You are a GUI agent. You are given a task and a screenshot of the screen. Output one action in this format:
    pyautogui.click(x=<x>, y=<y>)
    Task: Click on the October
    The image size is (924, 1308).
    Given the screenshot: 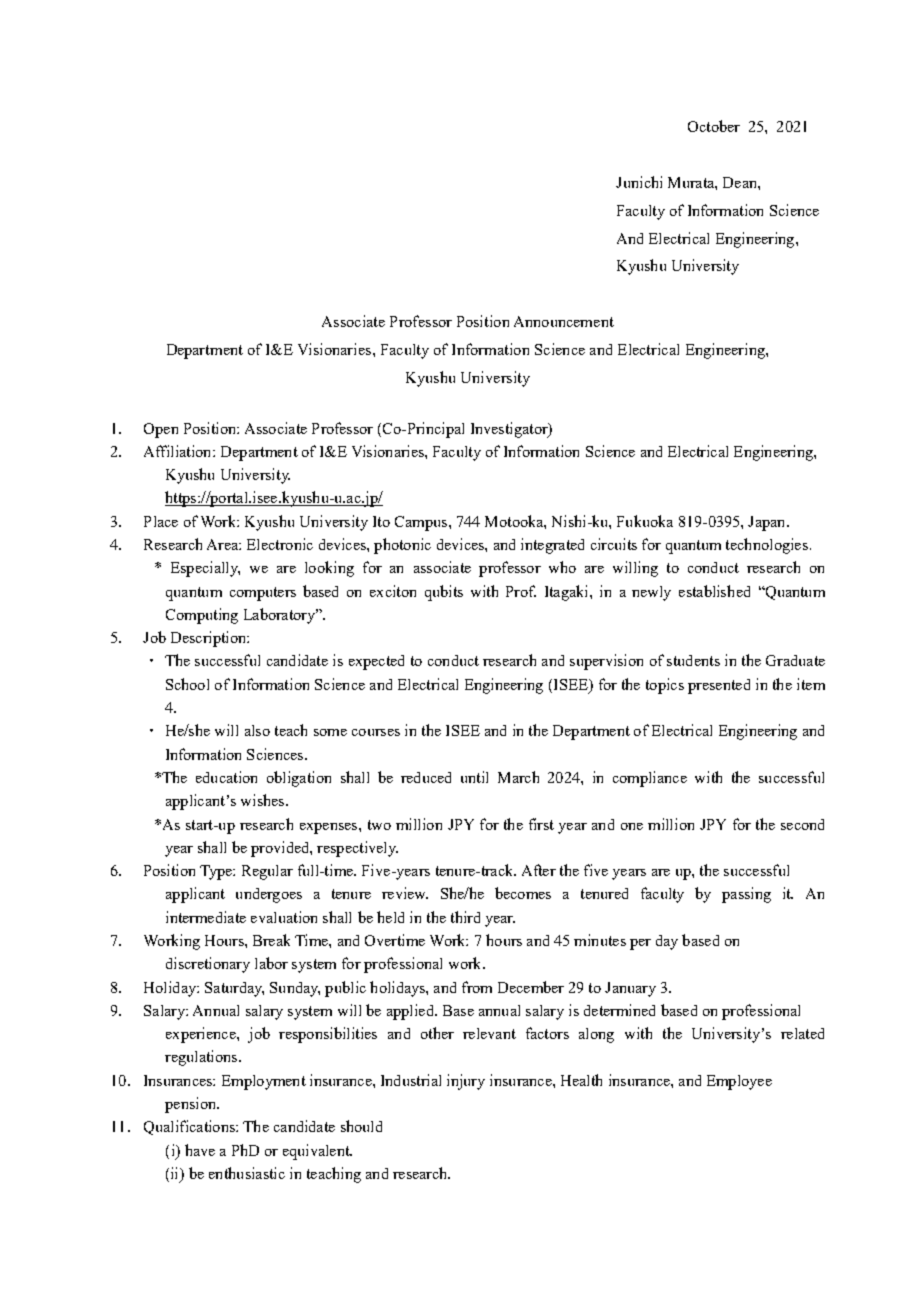 What is the action you would take?
    pyautogui.click(x=714, y=126)
